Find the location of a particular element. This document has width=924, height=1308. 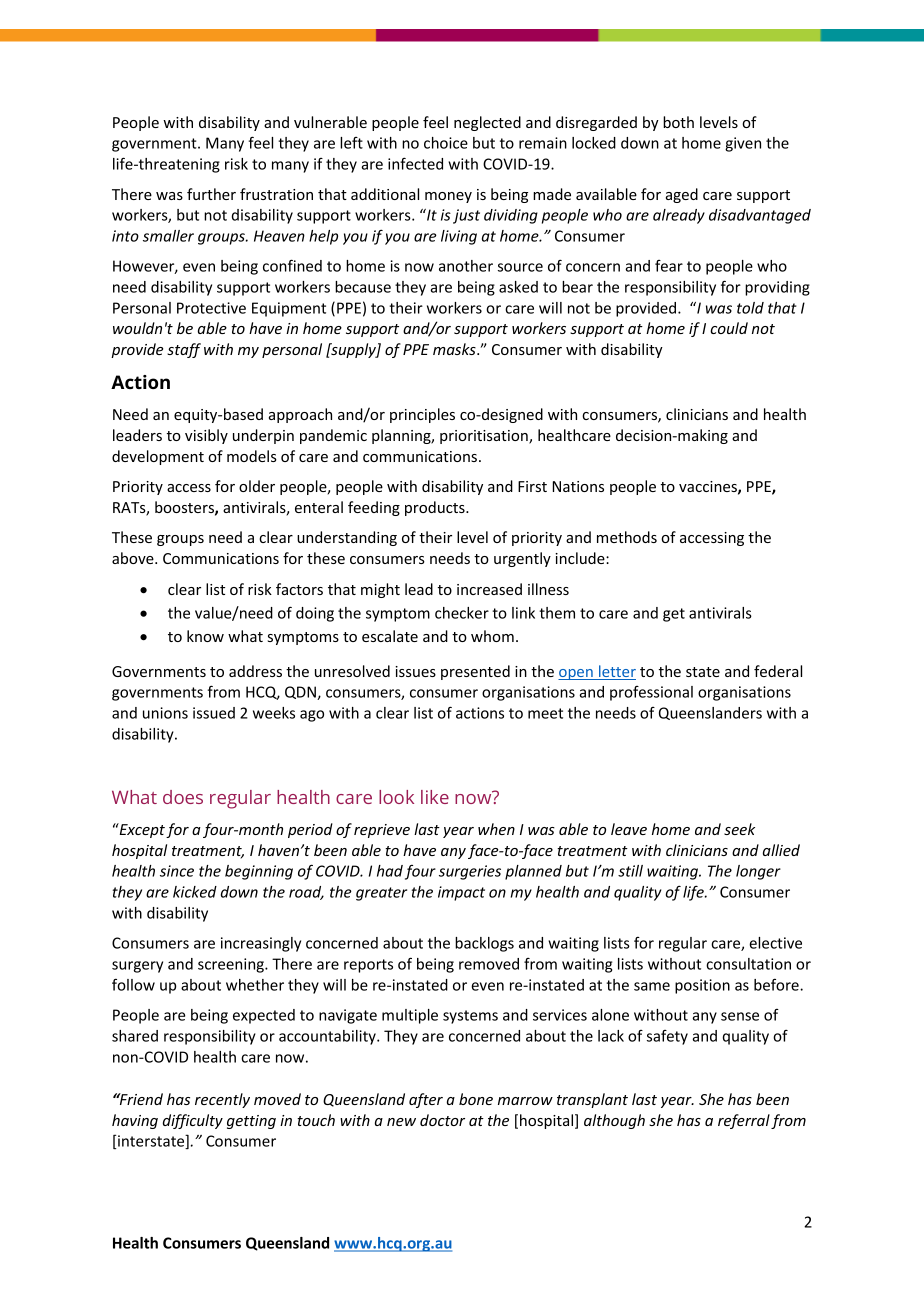

surgeries is located at coordinates (470, 872).
